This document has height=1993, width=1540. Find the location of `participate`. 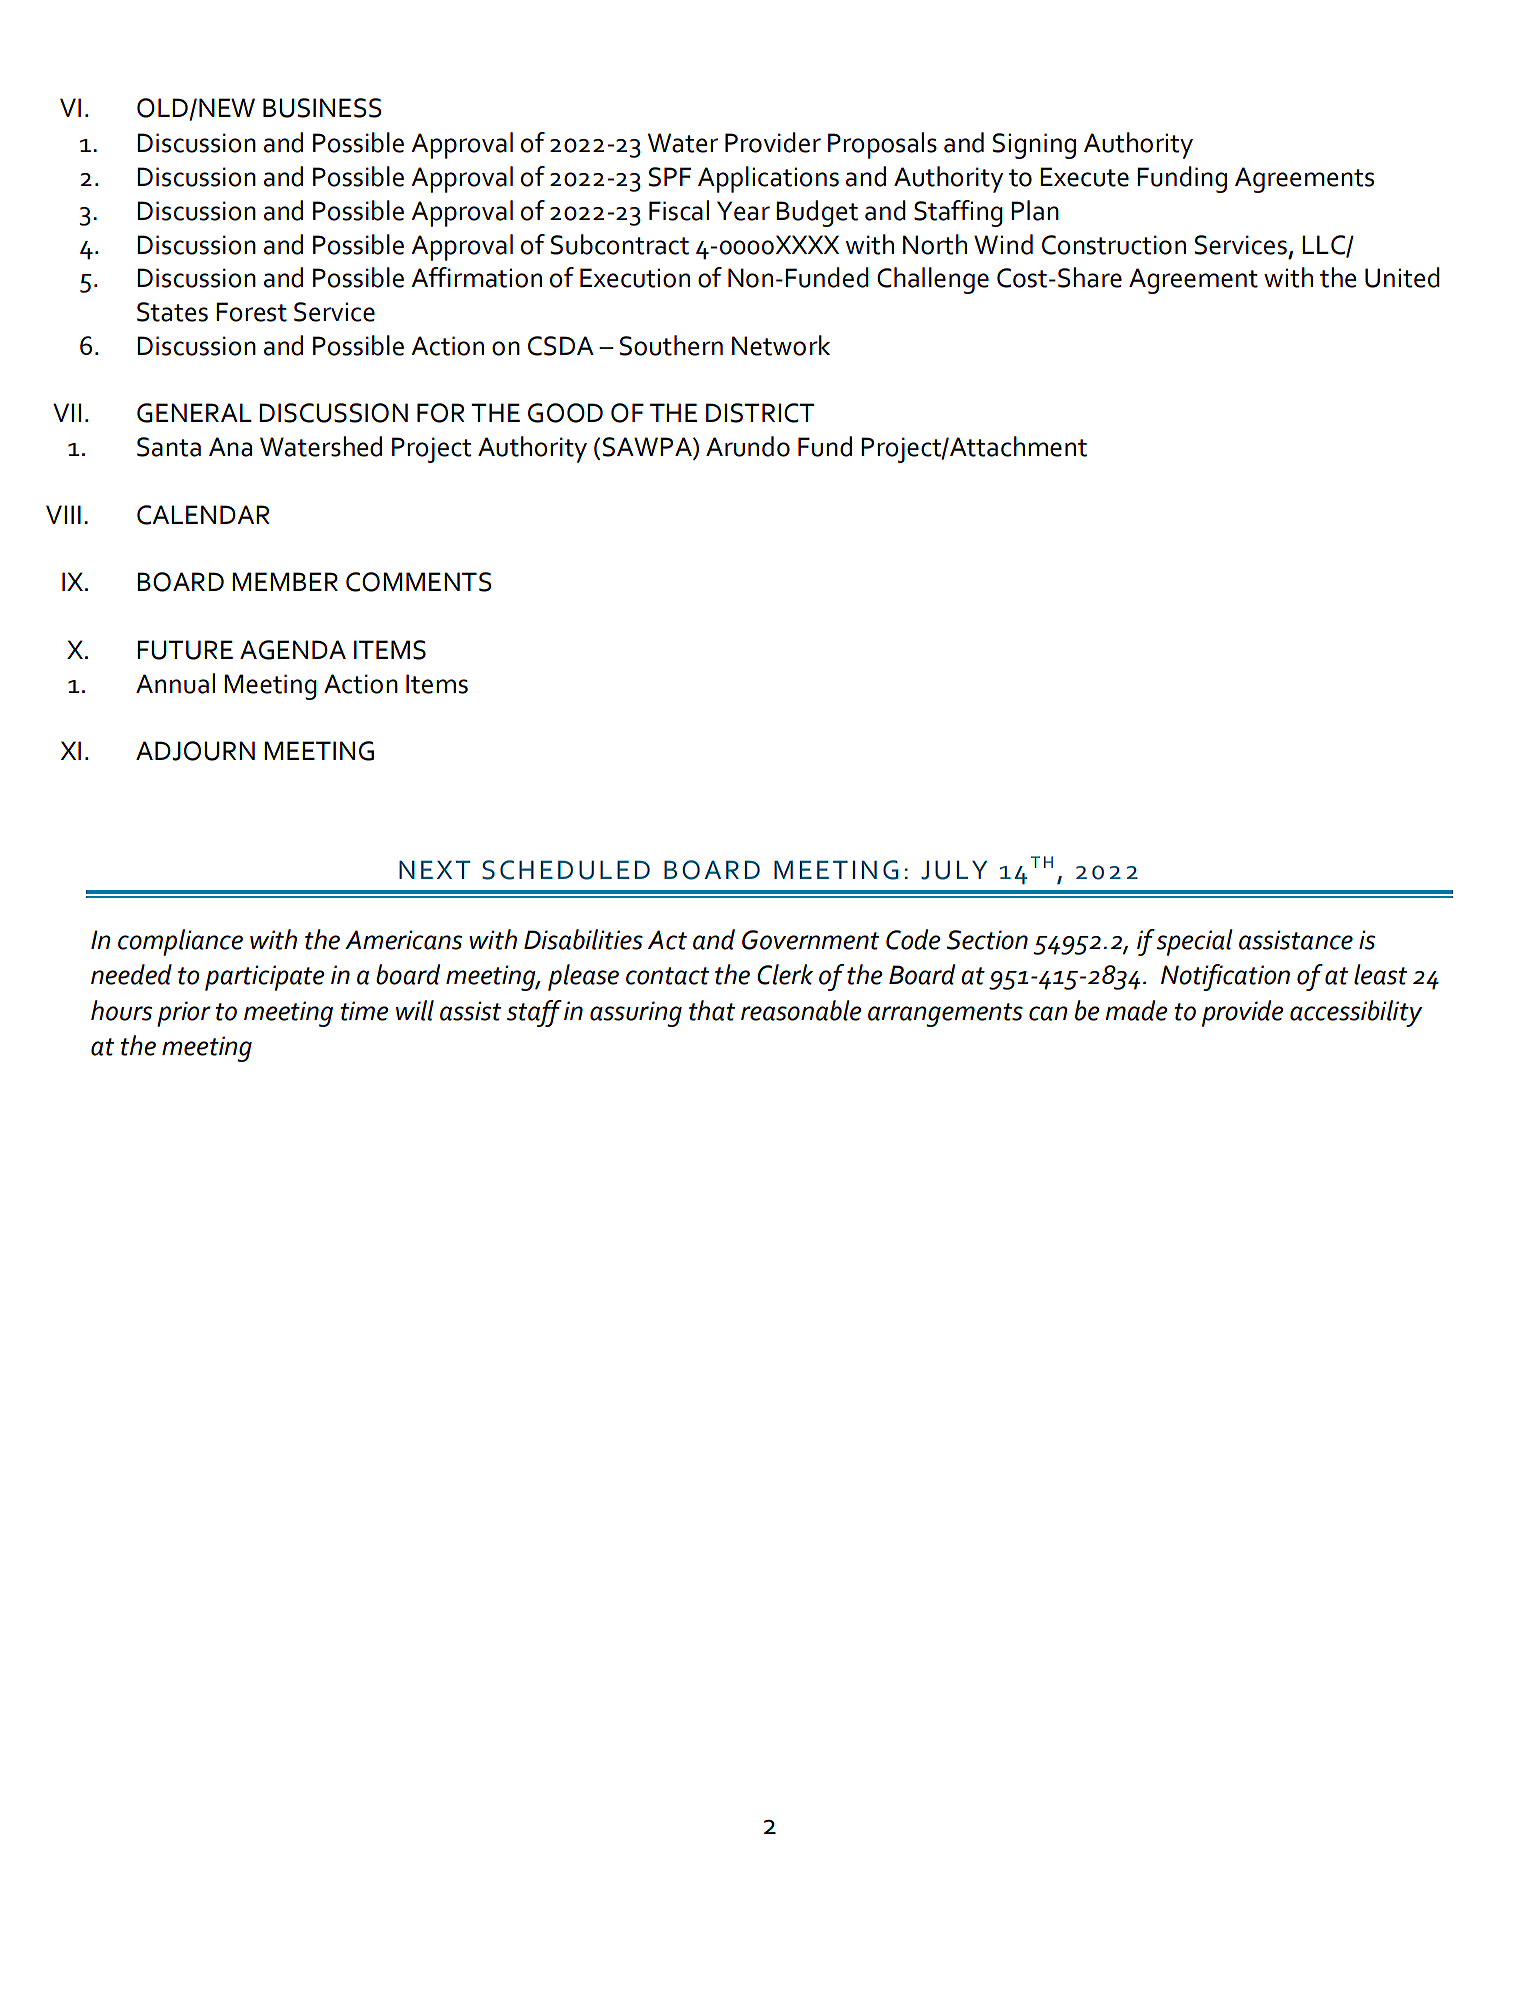

participate is located at coordinates (264, 978).
